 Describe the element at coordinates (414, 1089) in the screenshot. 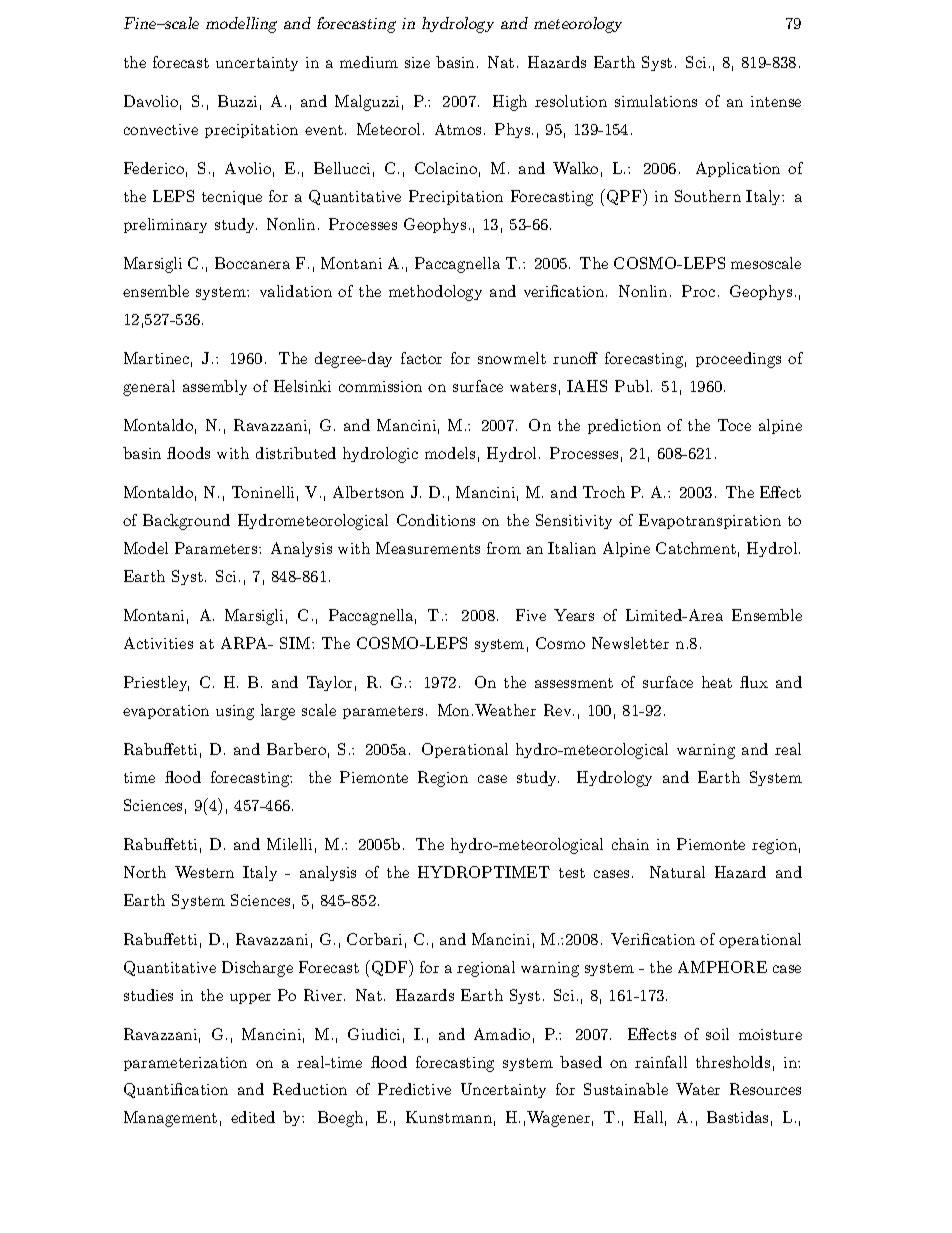

I see `Predictive` at that location.
